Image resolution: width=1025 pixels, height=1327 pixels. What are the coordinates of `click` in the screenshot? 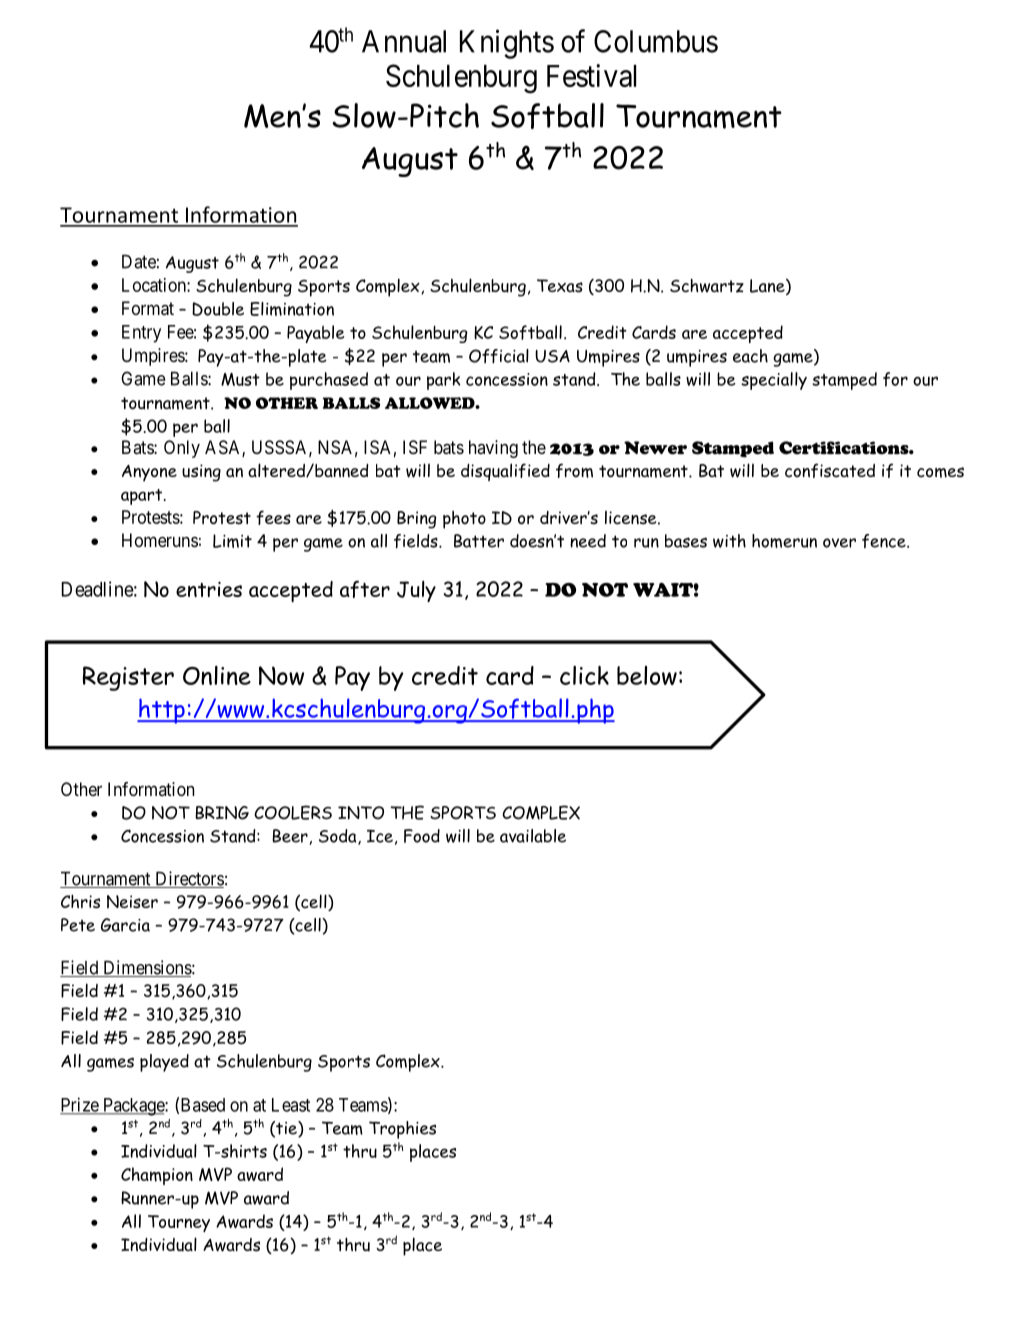 It's located at (584, 675).
